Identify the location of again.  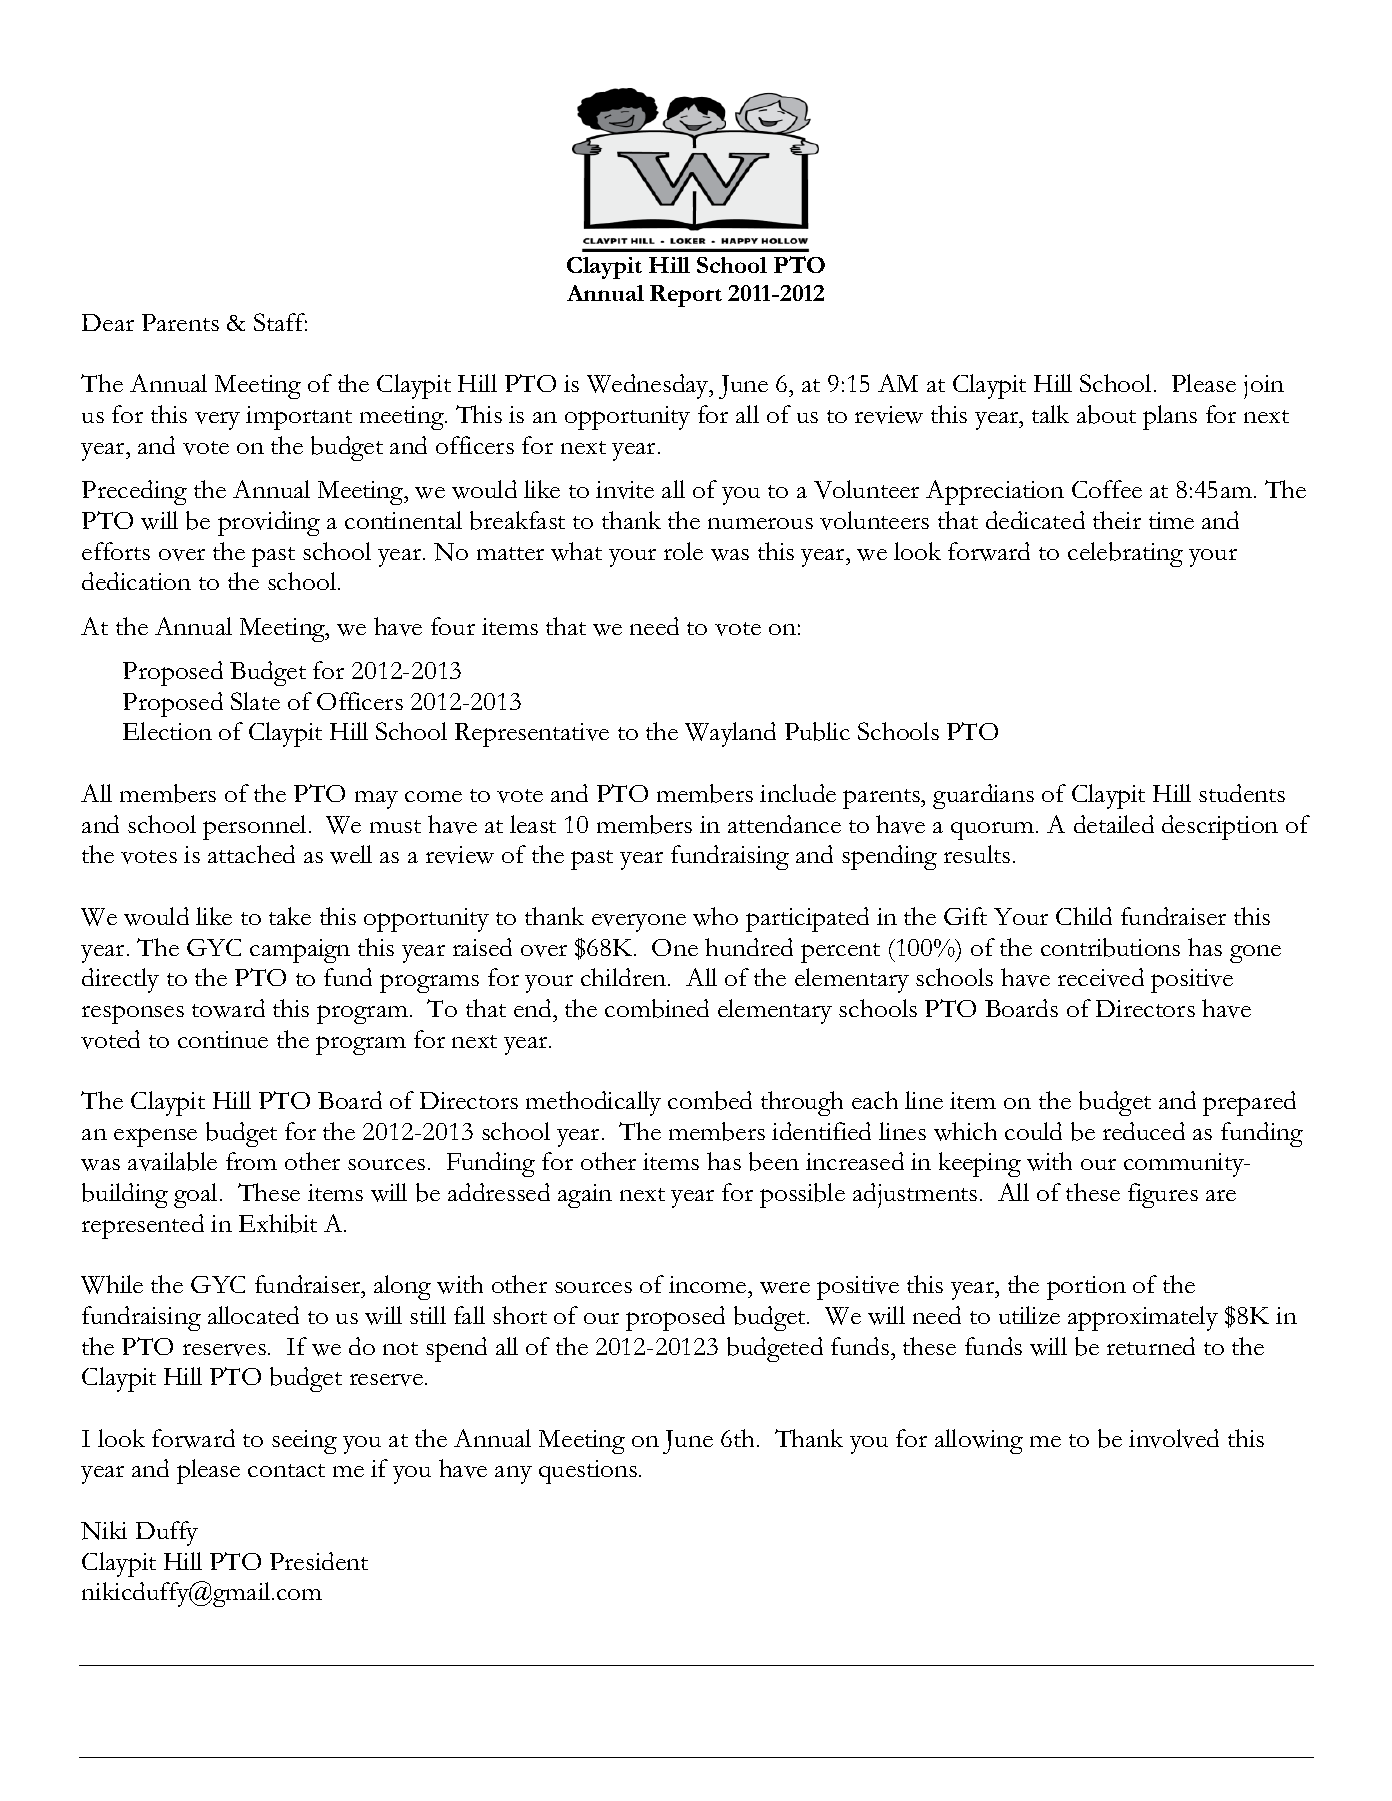
(585, 1196).
